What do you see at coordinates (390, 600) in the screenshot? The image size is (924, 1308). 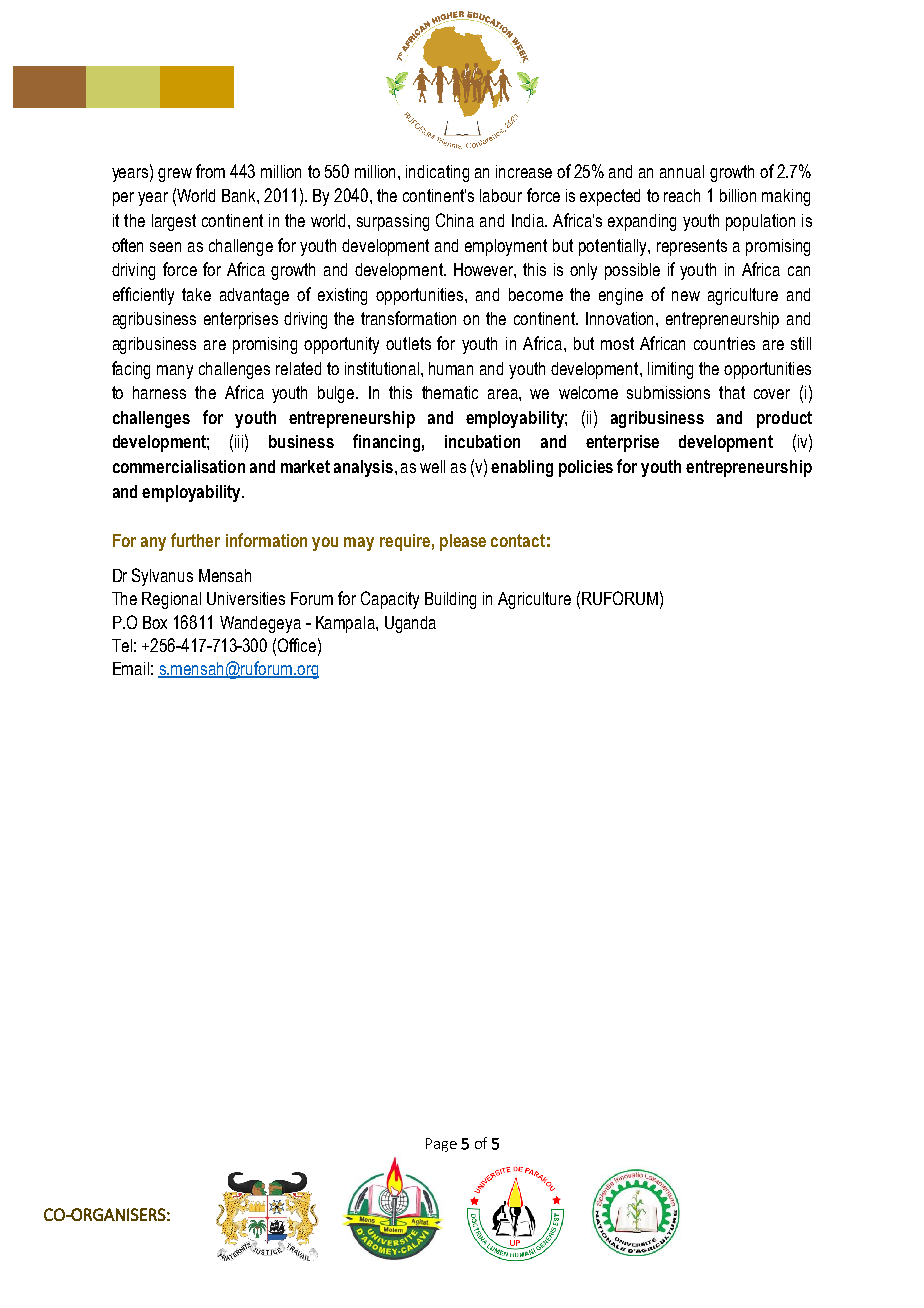 I see `Capacity` at bounding box center [390, 600].
